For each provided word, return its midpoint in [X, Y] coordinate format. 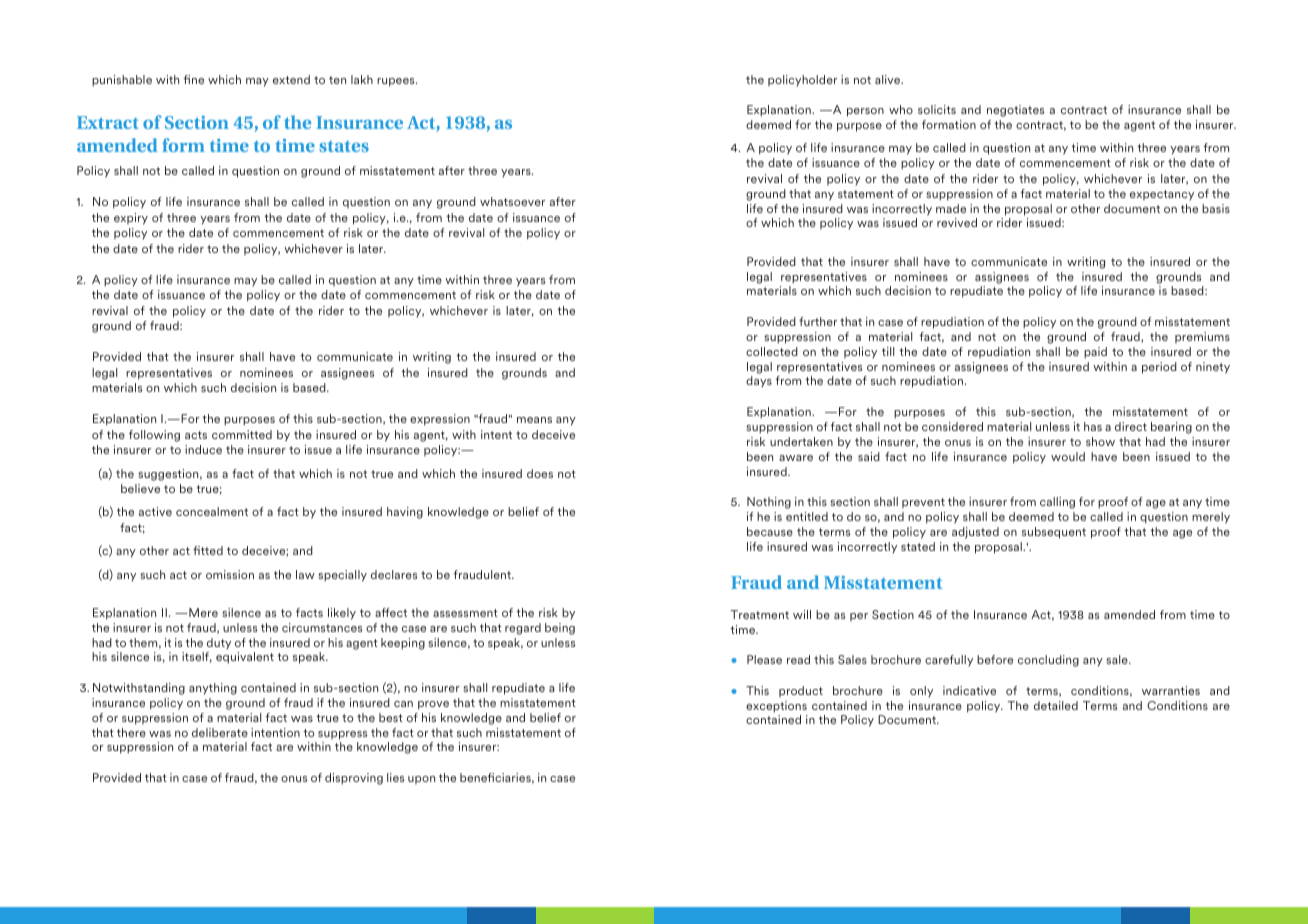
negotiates [1015, 111]
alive [889, 79]
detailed [1056, 705]
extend [291, 79]
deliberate [220, 732]
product [801, 691]
